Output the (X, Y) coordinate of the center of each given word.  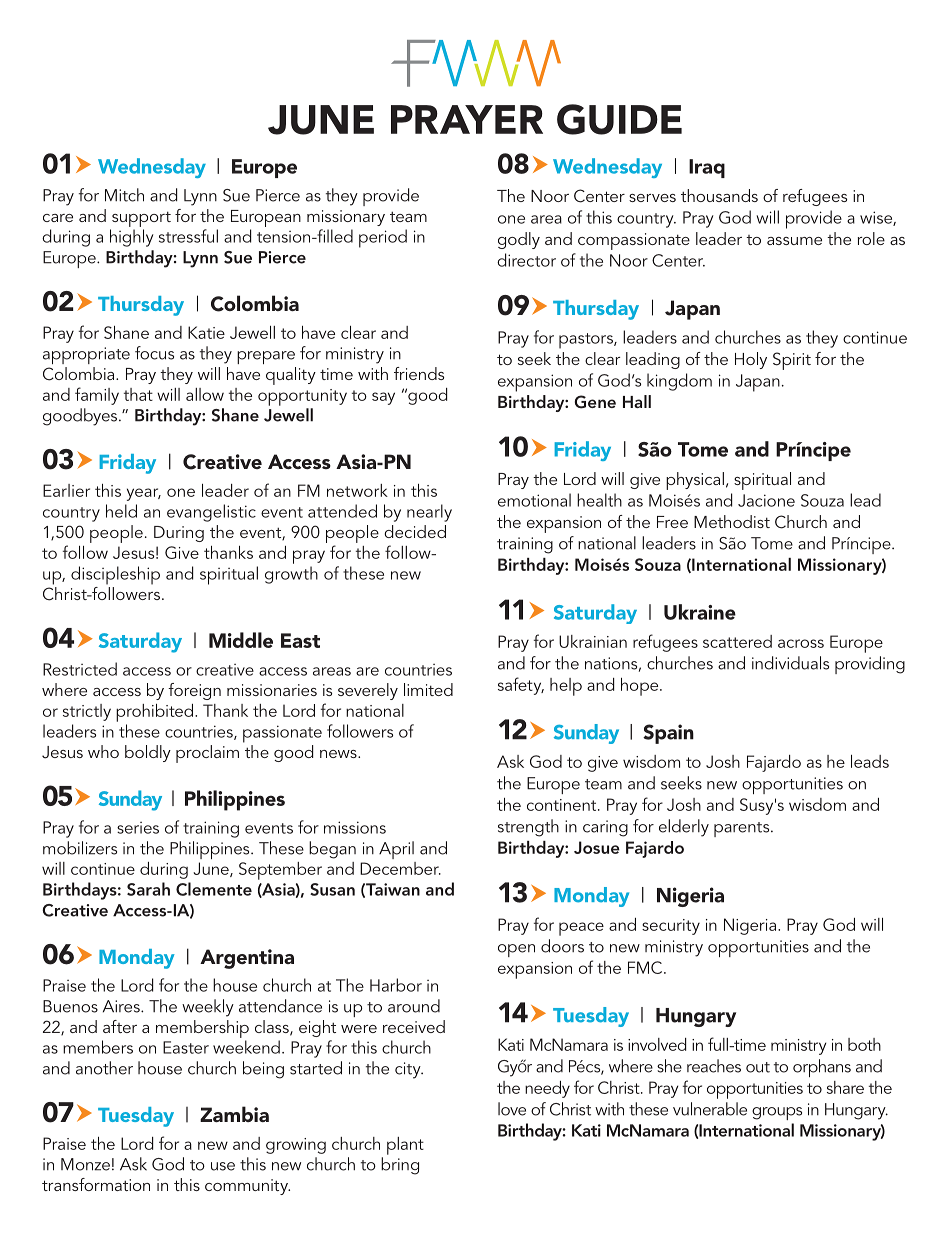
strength (528, 828)
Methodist (732, 521)
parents (743, 829)
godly (519, 240)
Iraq (707, 168)
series (138, 828)
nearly (429, 513)
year (144, 494)
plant (405, 1146)
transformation (96, 1184)
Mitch (124, 195)
